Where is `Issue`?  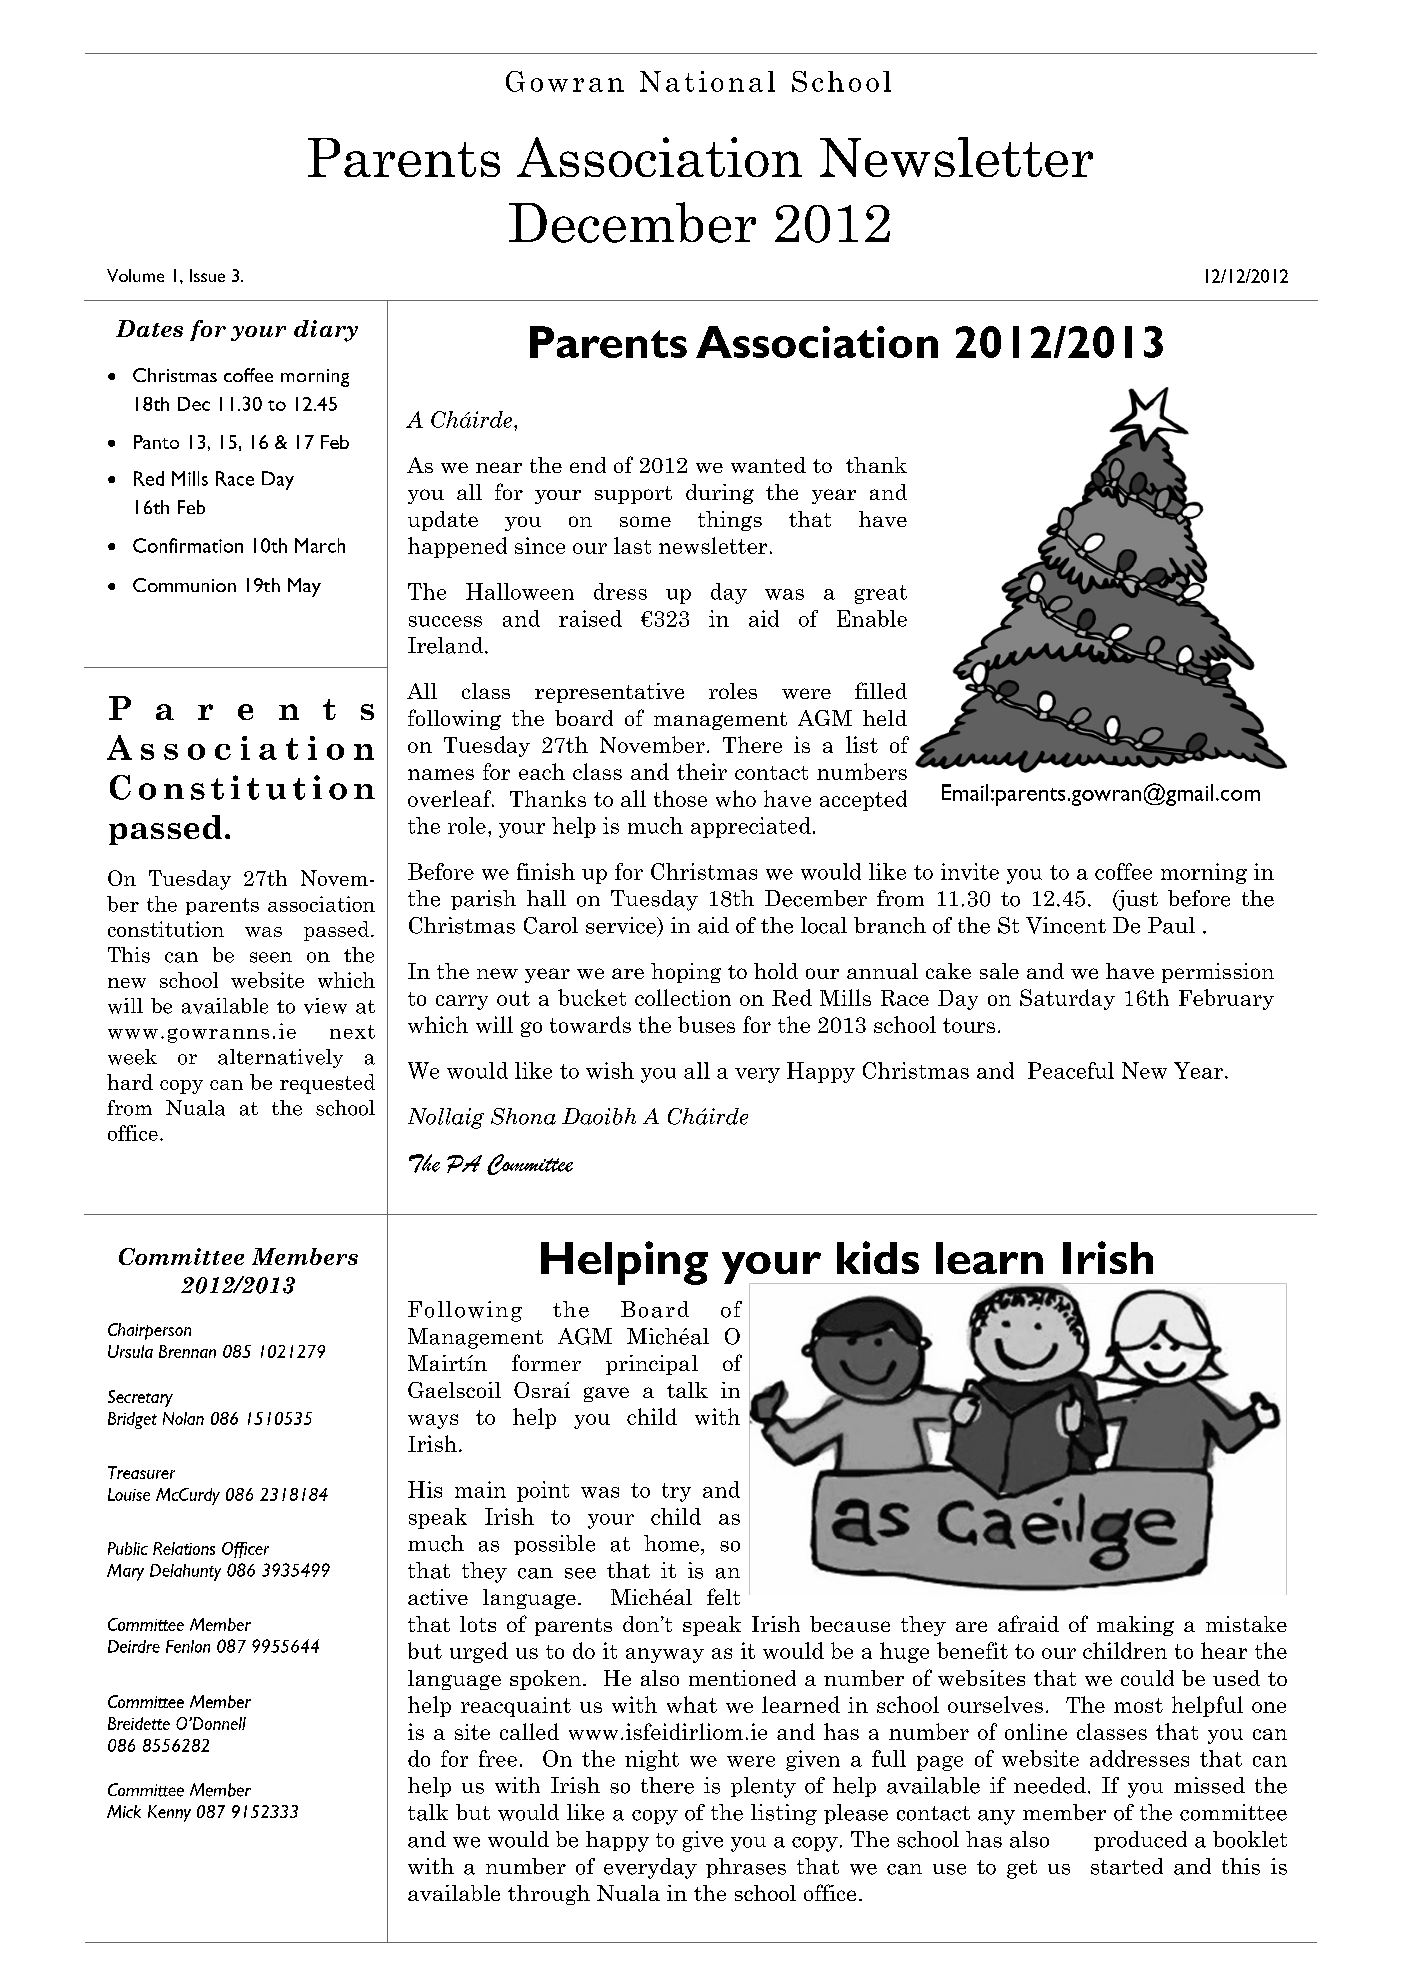
Issue is located at coordinates (207, 275).
